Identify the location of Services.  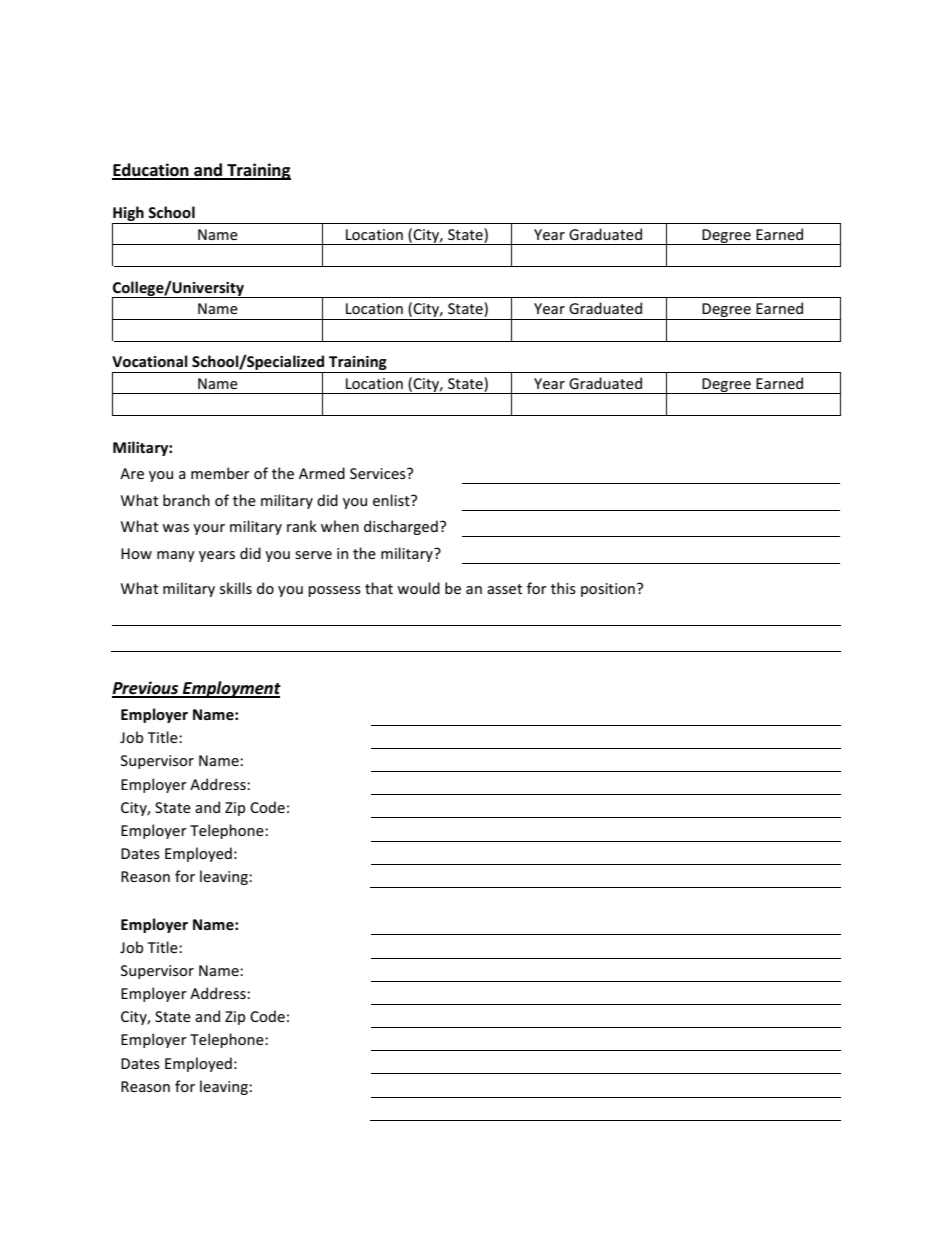
(379, 473).
